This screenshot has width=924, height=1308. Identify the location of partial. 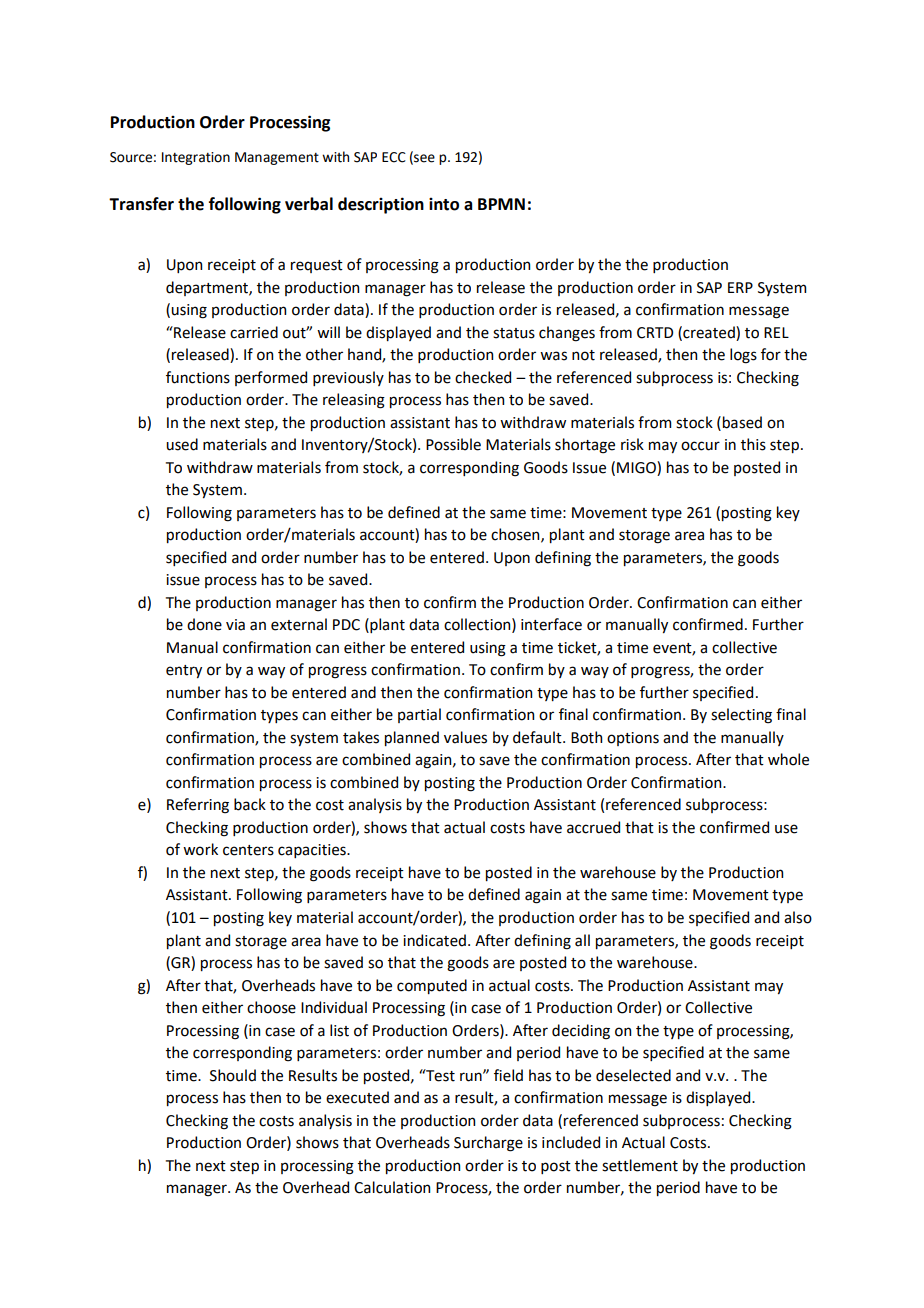
(419, 715).
